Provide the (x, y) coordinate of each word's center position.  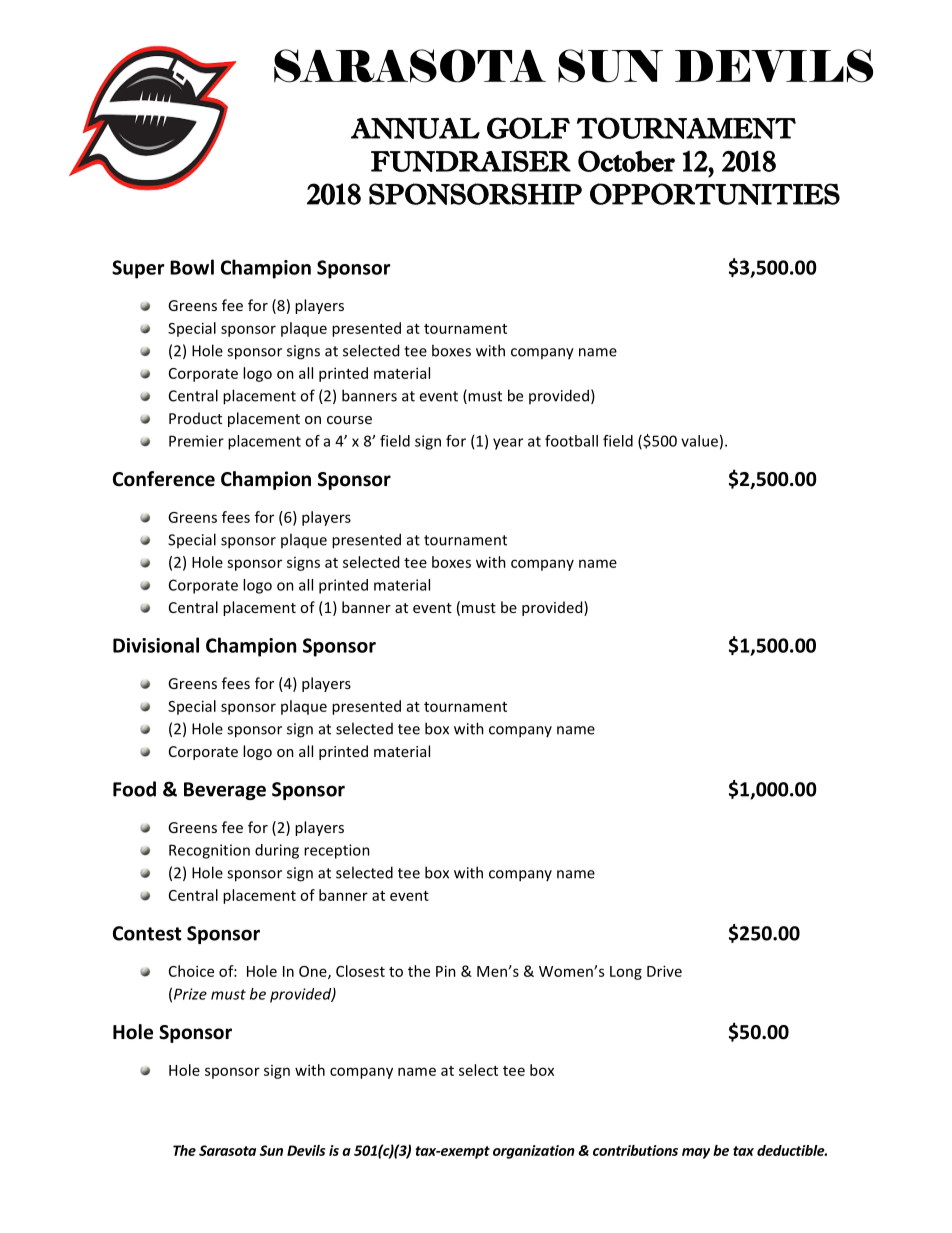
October (626, 161)
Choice (191, 971)
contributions (635, 1150)
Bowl (192, 267)
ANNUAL (415, 128)
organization (534, 1152)
